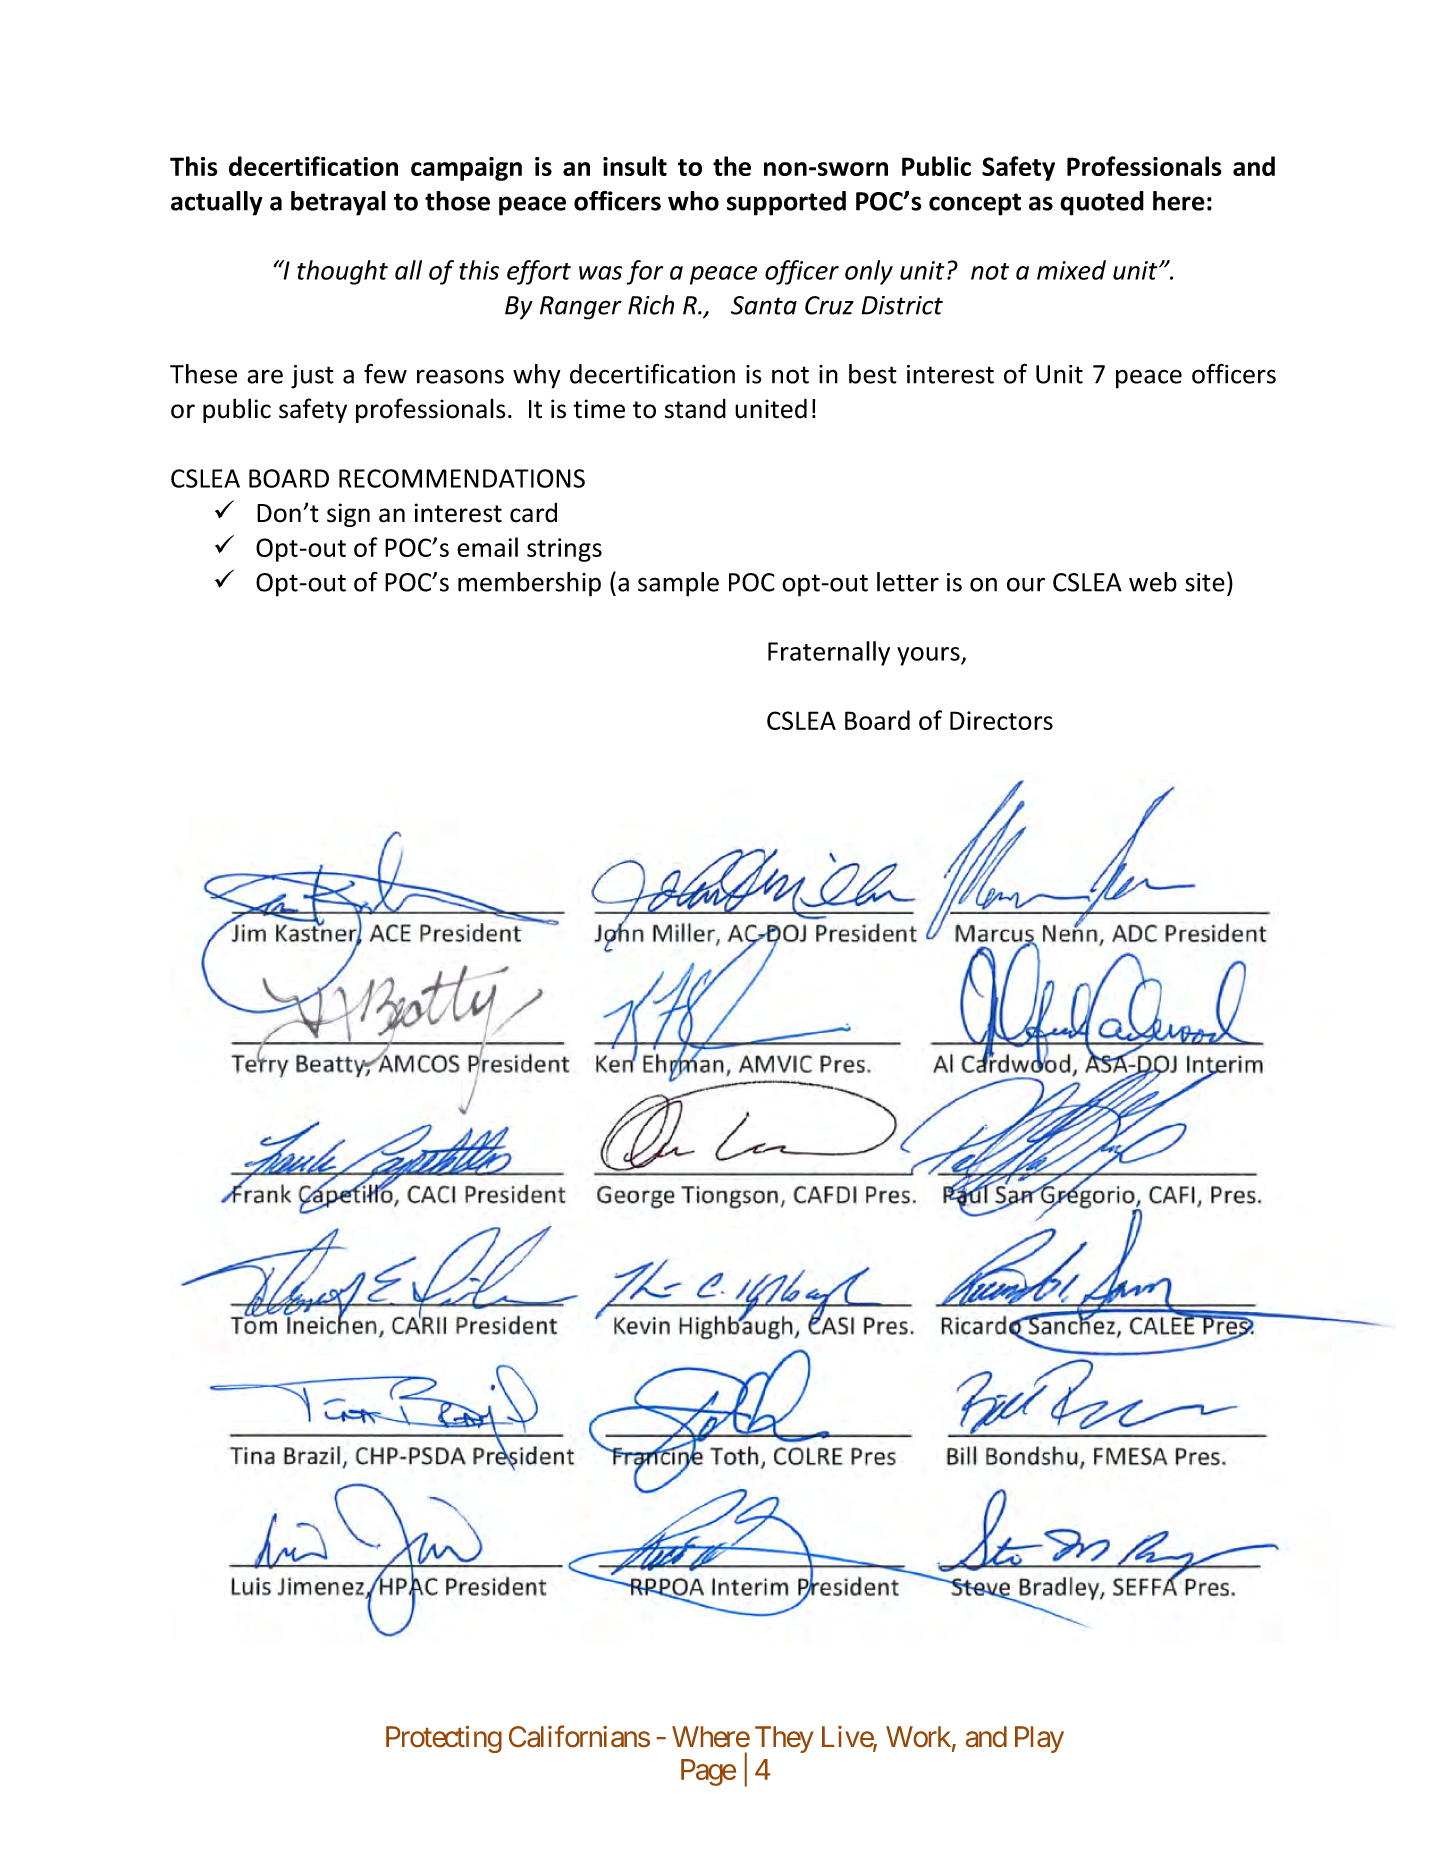 Image resolution: width=1447 pixels, height=1872 pixels. Describe the element at coordinates (1102, 203) in the page. I see `quoted` at that location.
